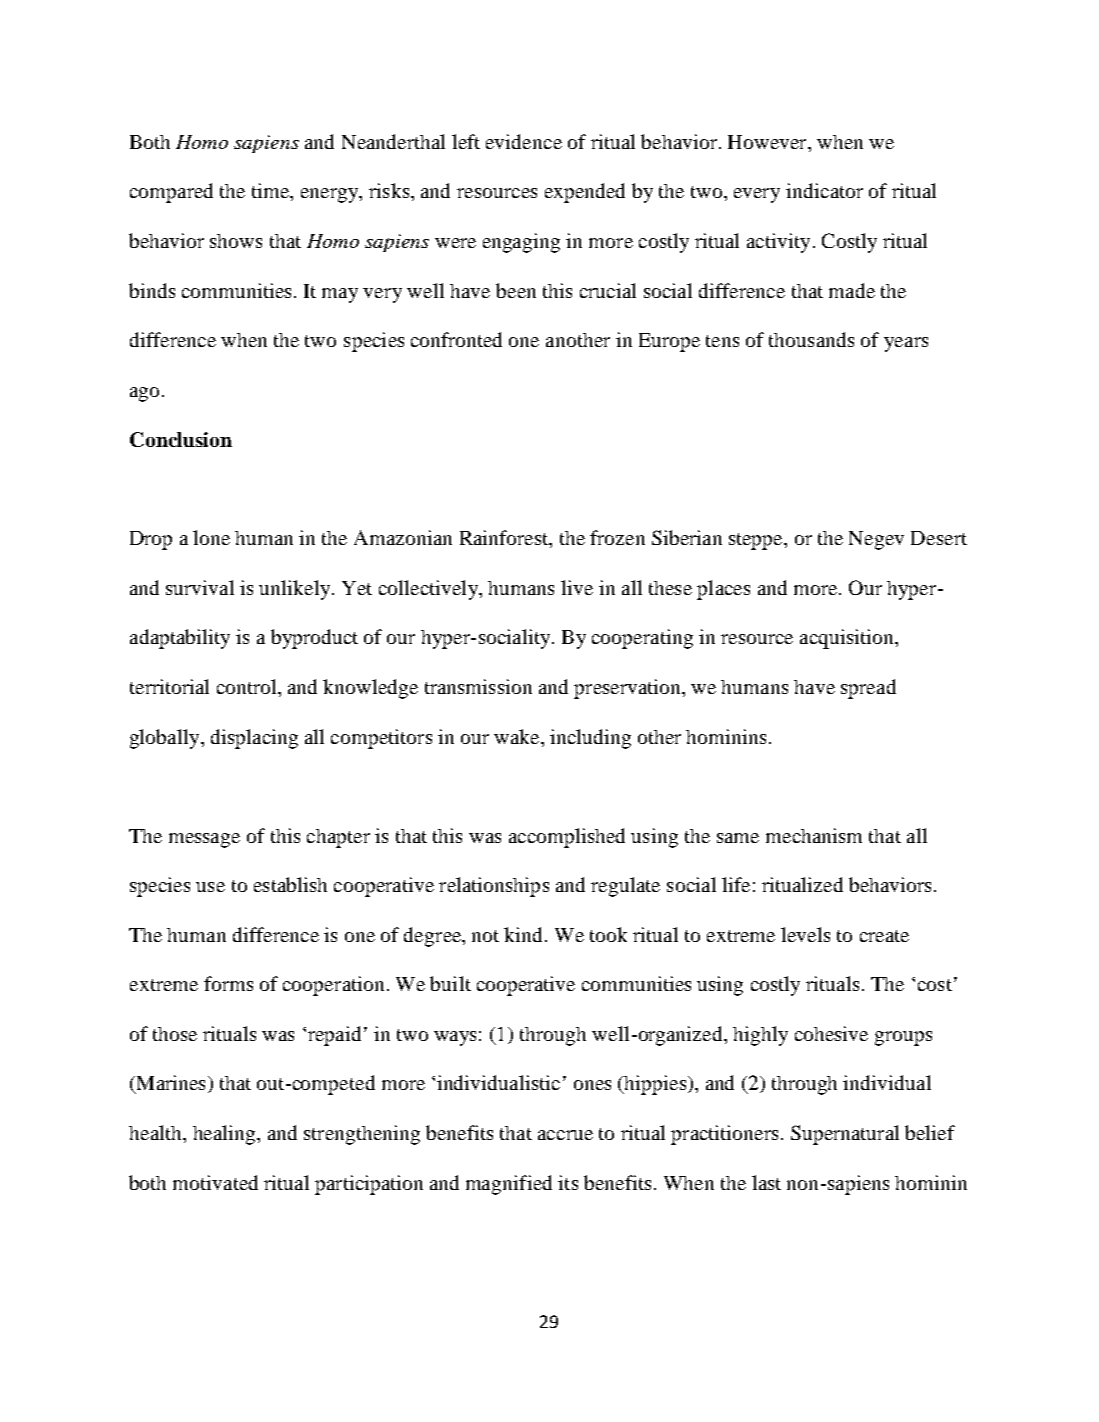  What do you see at coordinates (248, 686) in the screenshot?
I see `control` at bounding box center [248, 686].
